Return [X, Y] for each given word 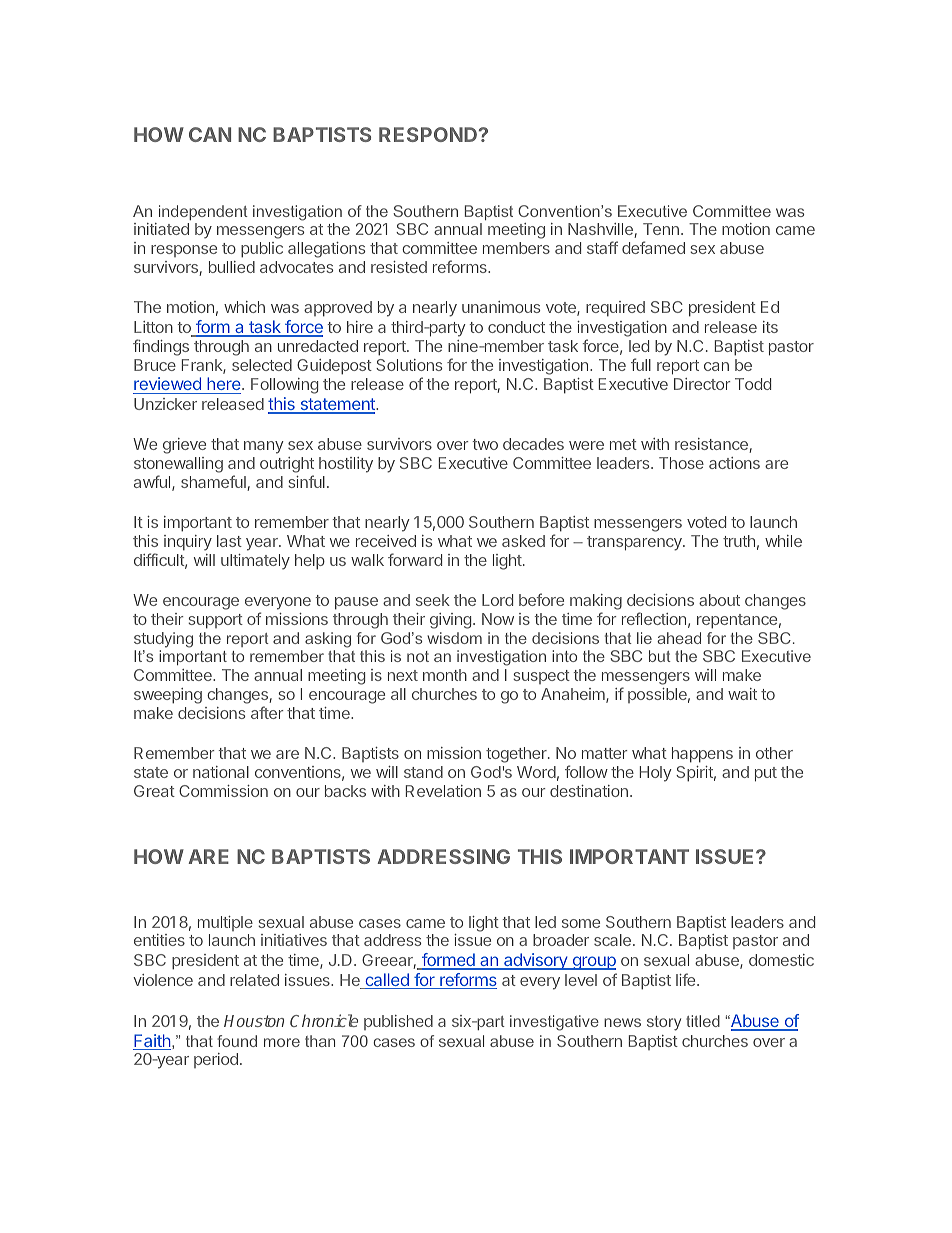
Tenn [661, 229]
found [237, 1041]
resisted [399, 267]
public [262, 250]
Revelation [443, 791]
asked [523, 541]
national [221, 772]
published [398, 1022]
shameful [214, 483]
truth [739, 541]
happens [702, 755]
